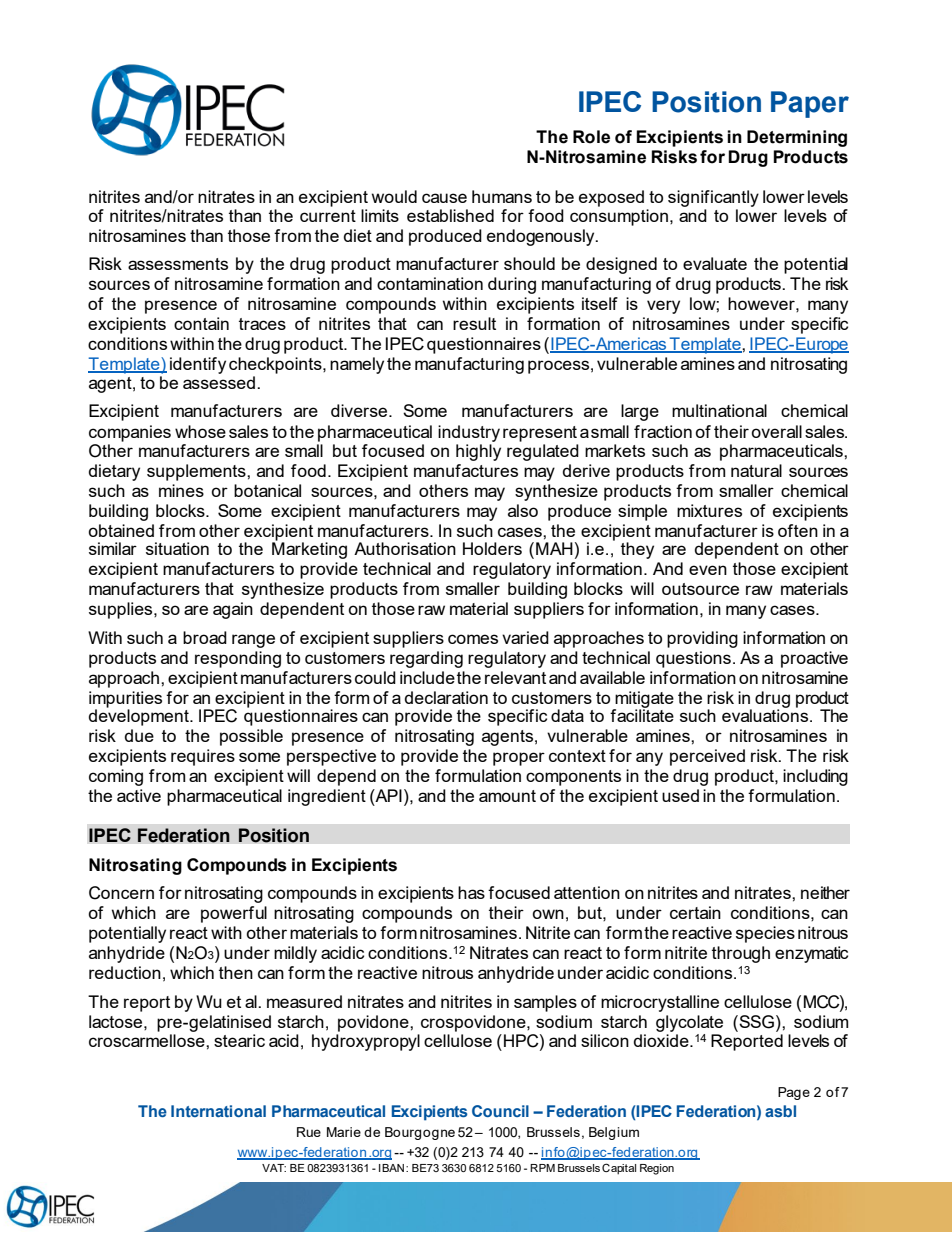 This screenshot has height=1233, width=952. What do you see at coordinates (218, 1111) in the screenshot?
I see `International` at bounding box center [218, 1111].
